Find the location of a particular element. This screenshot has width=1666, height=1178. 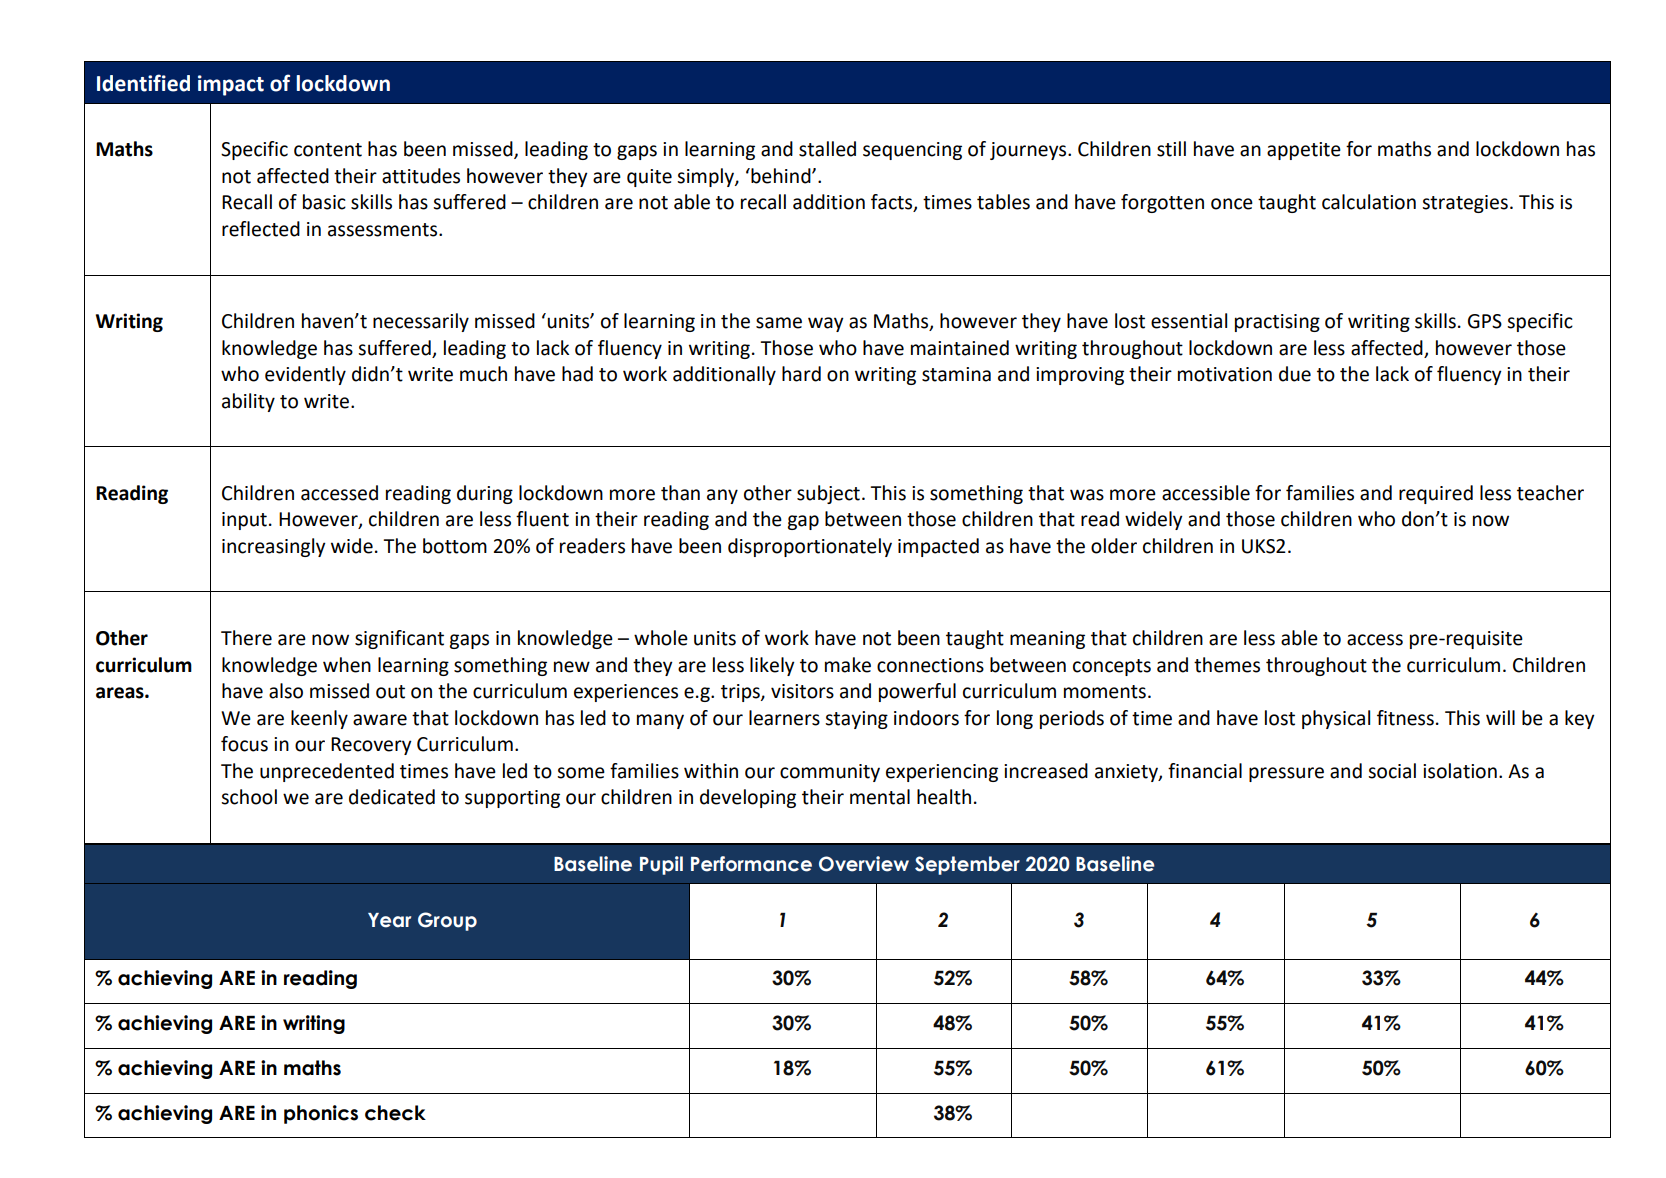

content is located at coordinates (328, 150).
